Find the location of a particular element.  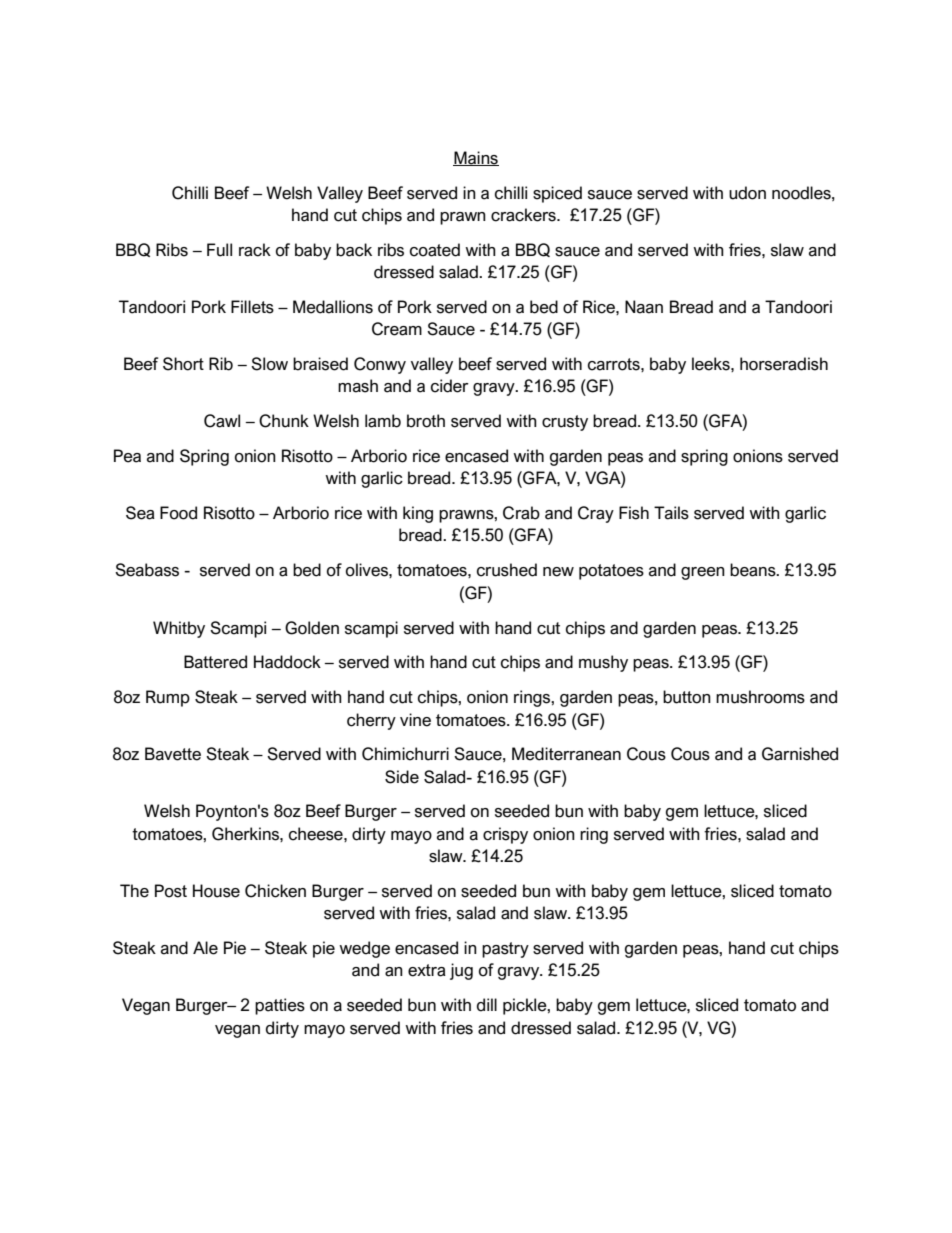

Full is located at coordinates (219, 250).
